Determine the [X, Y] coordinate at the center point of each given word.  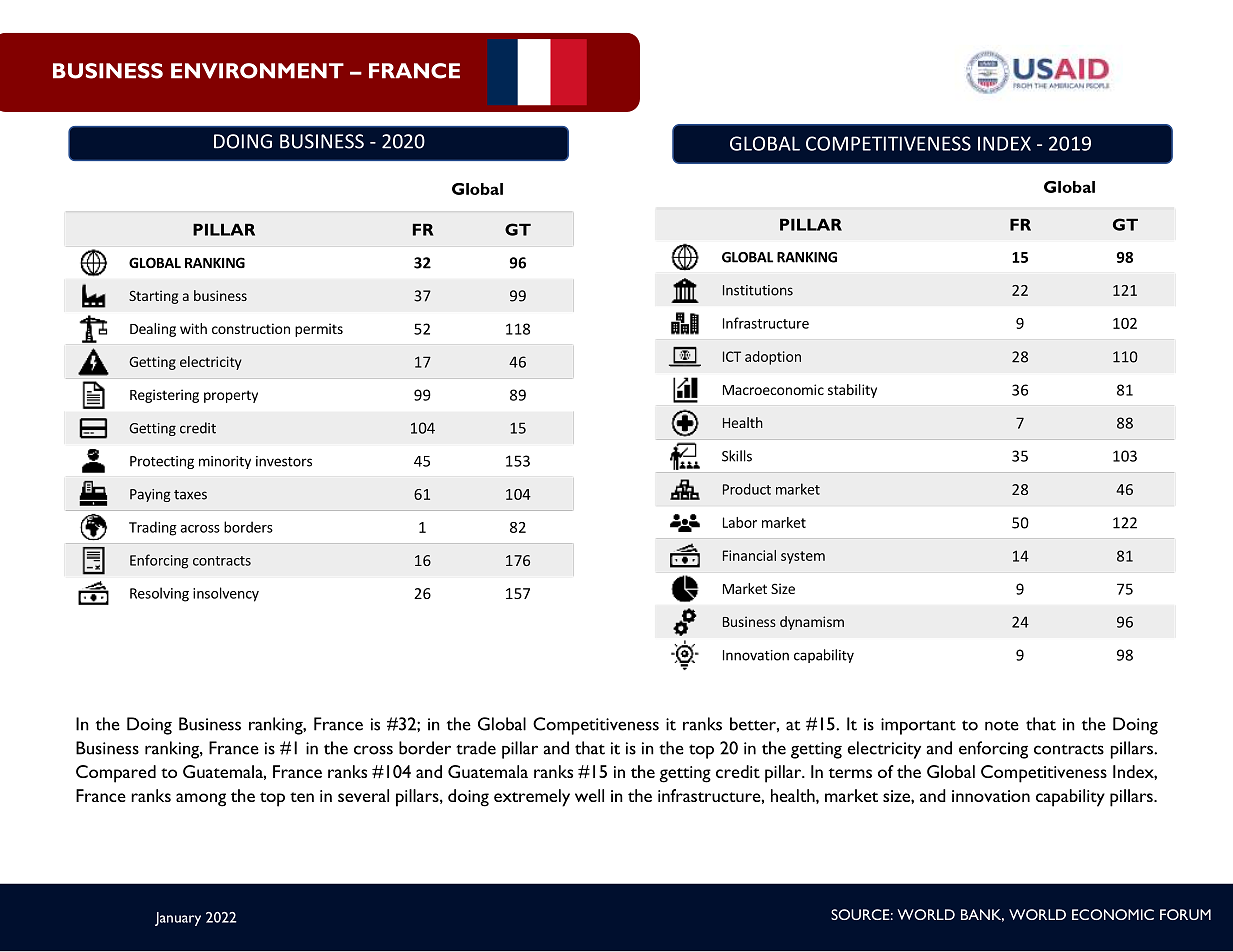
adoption [773, 358]
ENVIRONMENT [257, 71]
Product [747, 489]
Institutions [758, 290]
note [1002, 725]
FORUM [1185, 914]
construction [251, 328]
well [589, 795]
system [803, 557]
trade [476, 748]
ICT [732, 356]
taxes [190, 495]
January [178, 919]
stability [852, 391]
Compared [116, 774]
